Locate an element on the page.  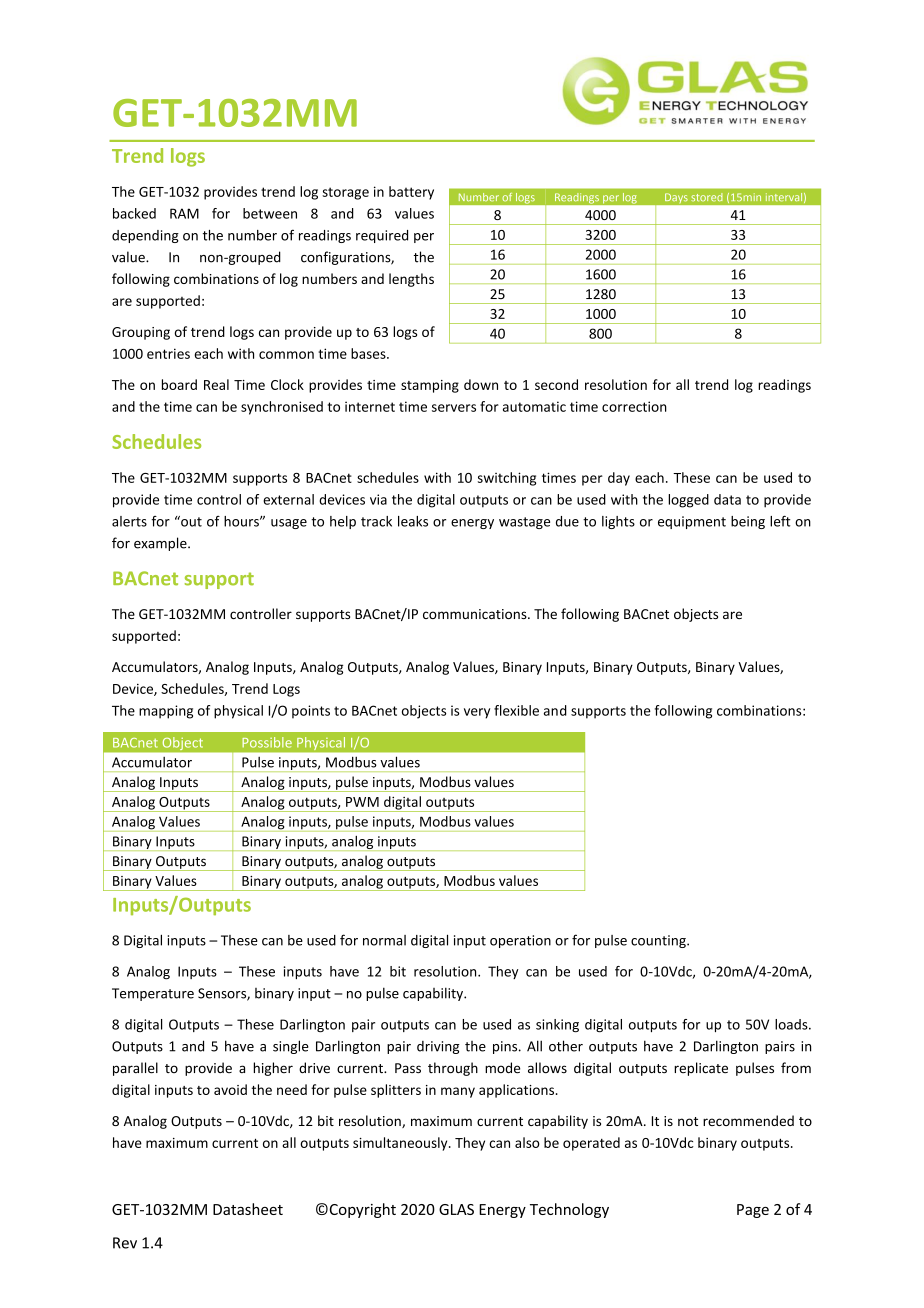
Temperature is located at coordinates (153, 994).
